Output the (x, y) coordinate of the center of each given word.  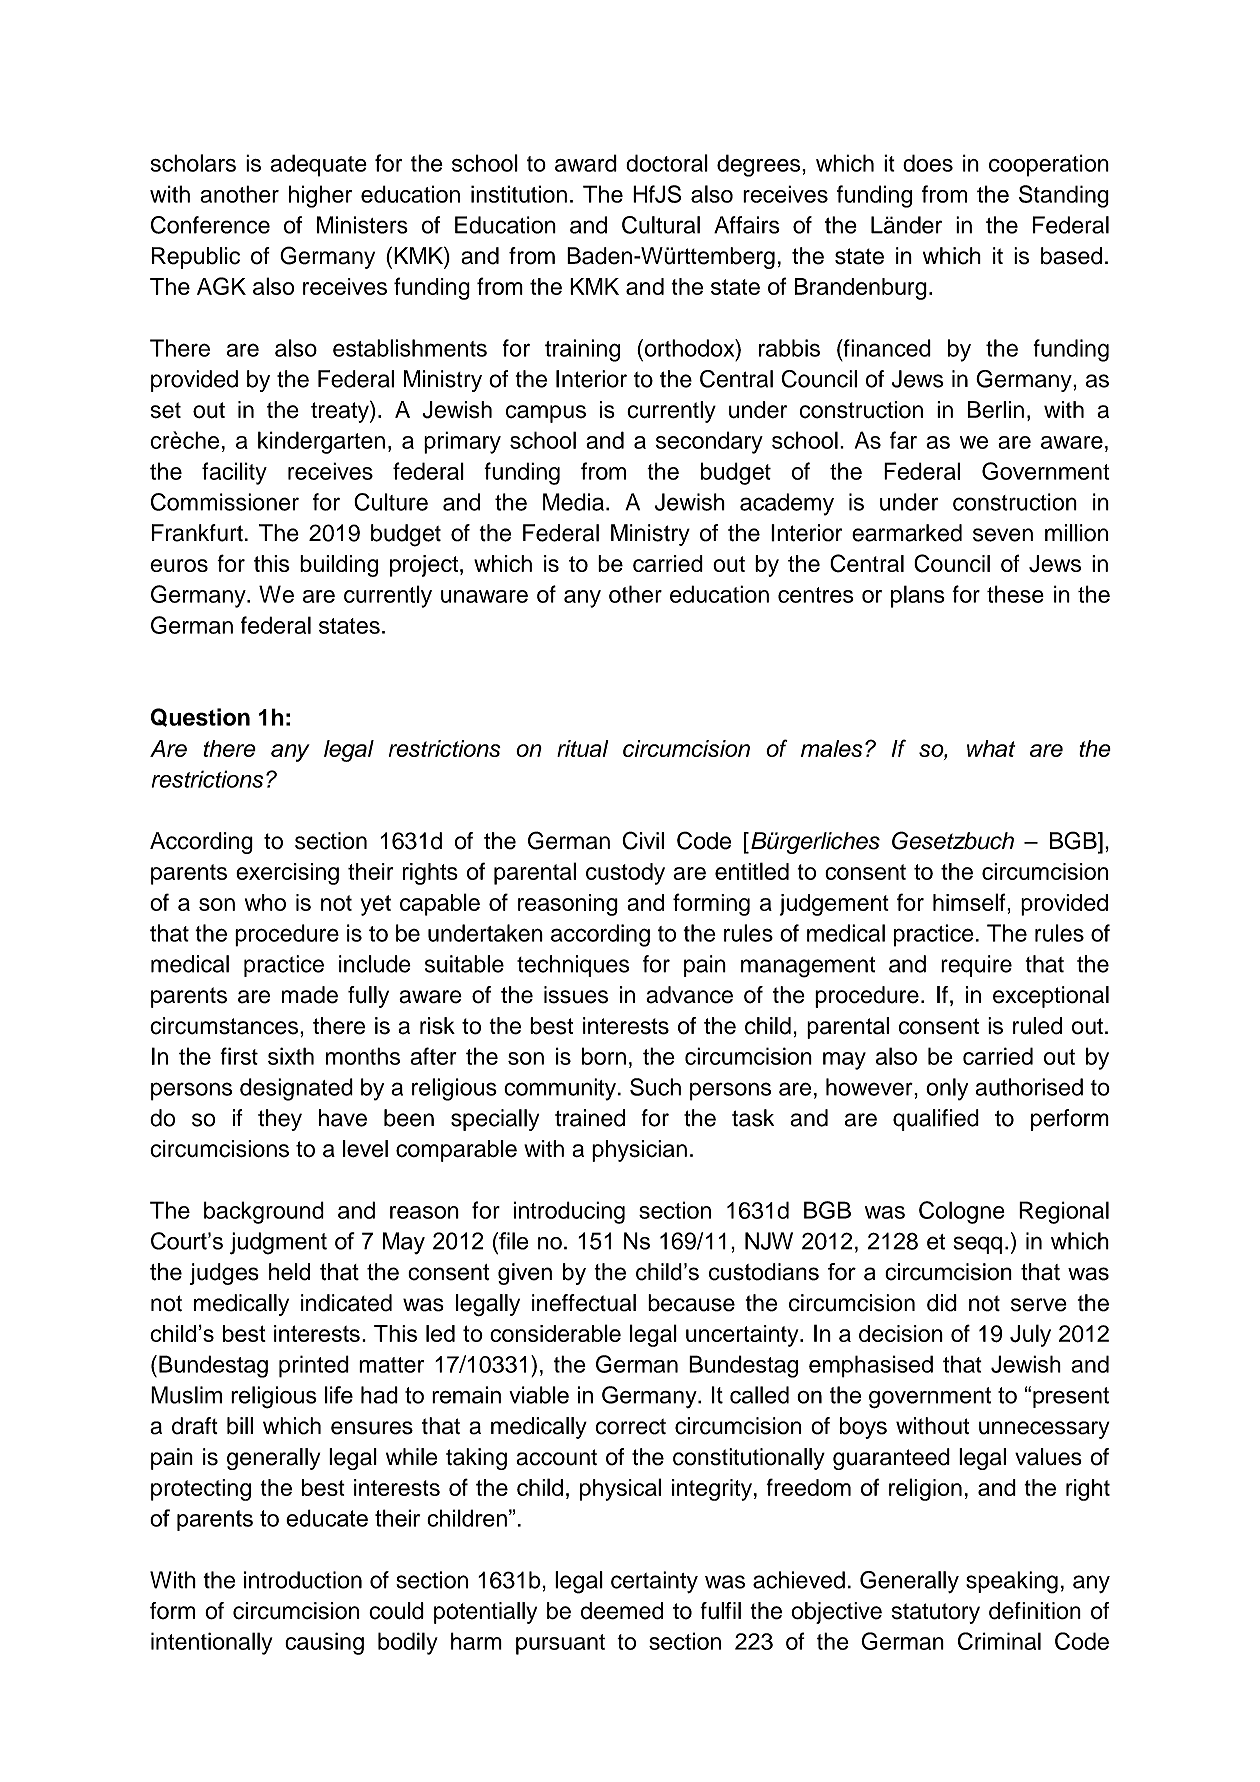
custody (625, 874)
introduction (303, 1580)
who (265, 902)
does (928, 163)
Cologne (962, 1212)
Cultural (661, 225)
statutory (936, 1613)
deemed (622, 1611)
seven (1003, 535)
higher (320, 196)
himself (970, 902)
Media (573, 502)
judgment (278, 1243)
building (339, 566)
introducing (569, 1212)
